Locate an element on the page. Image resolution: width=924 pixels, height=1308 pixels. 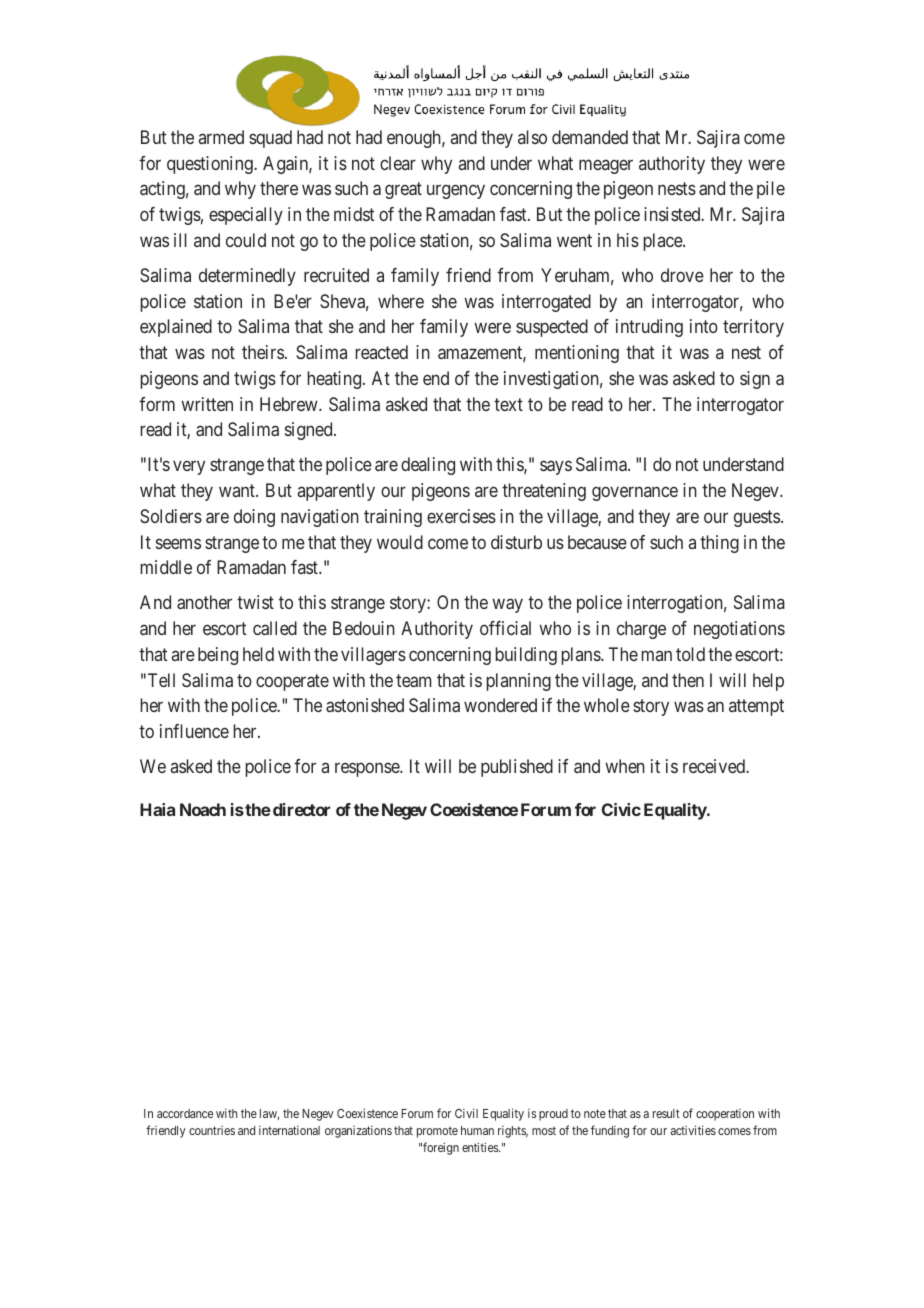
official is located at coordinates (505, 628).
